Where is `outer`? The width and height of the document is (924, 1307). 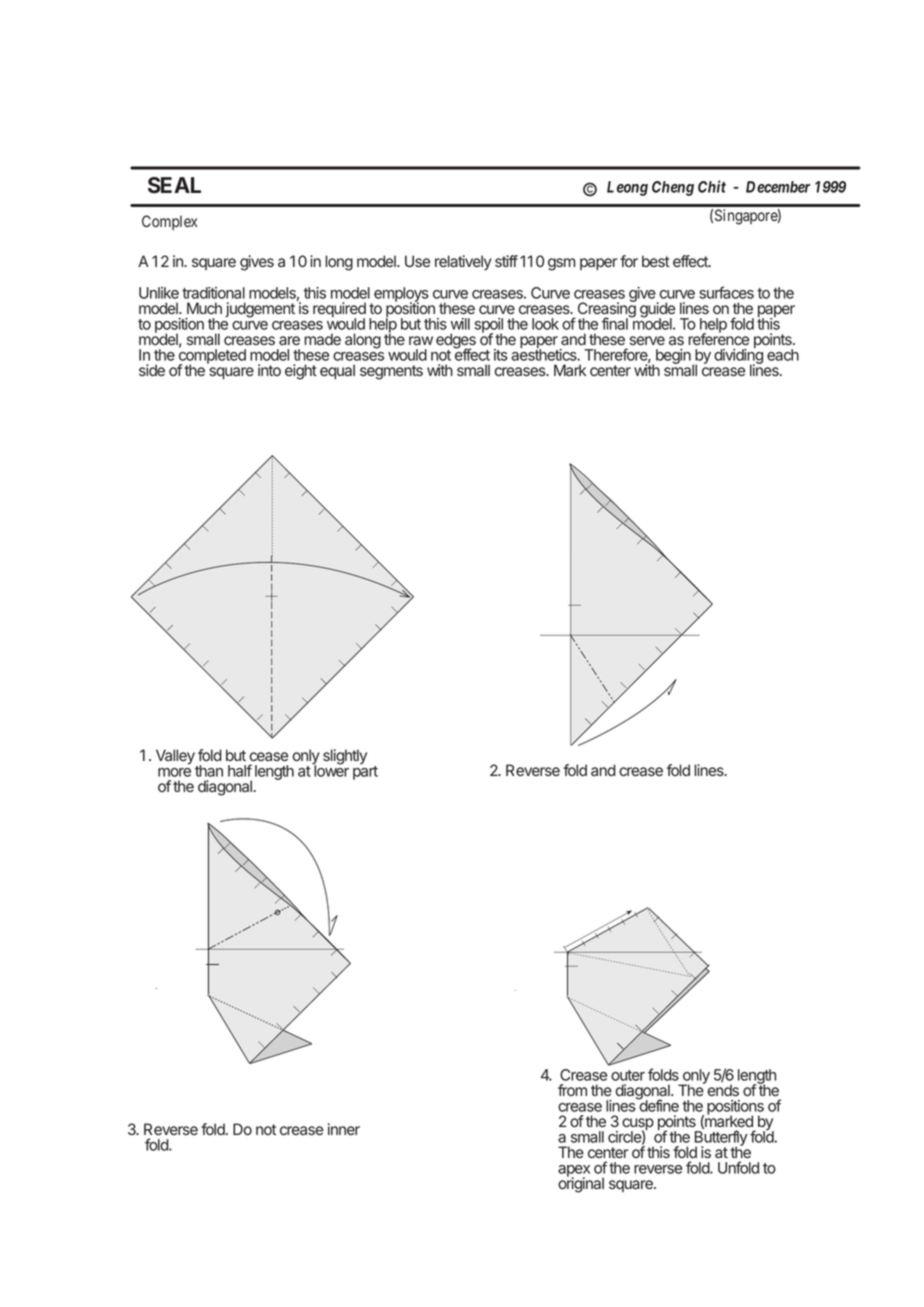 outer is located at coordinates (628, 1075).
